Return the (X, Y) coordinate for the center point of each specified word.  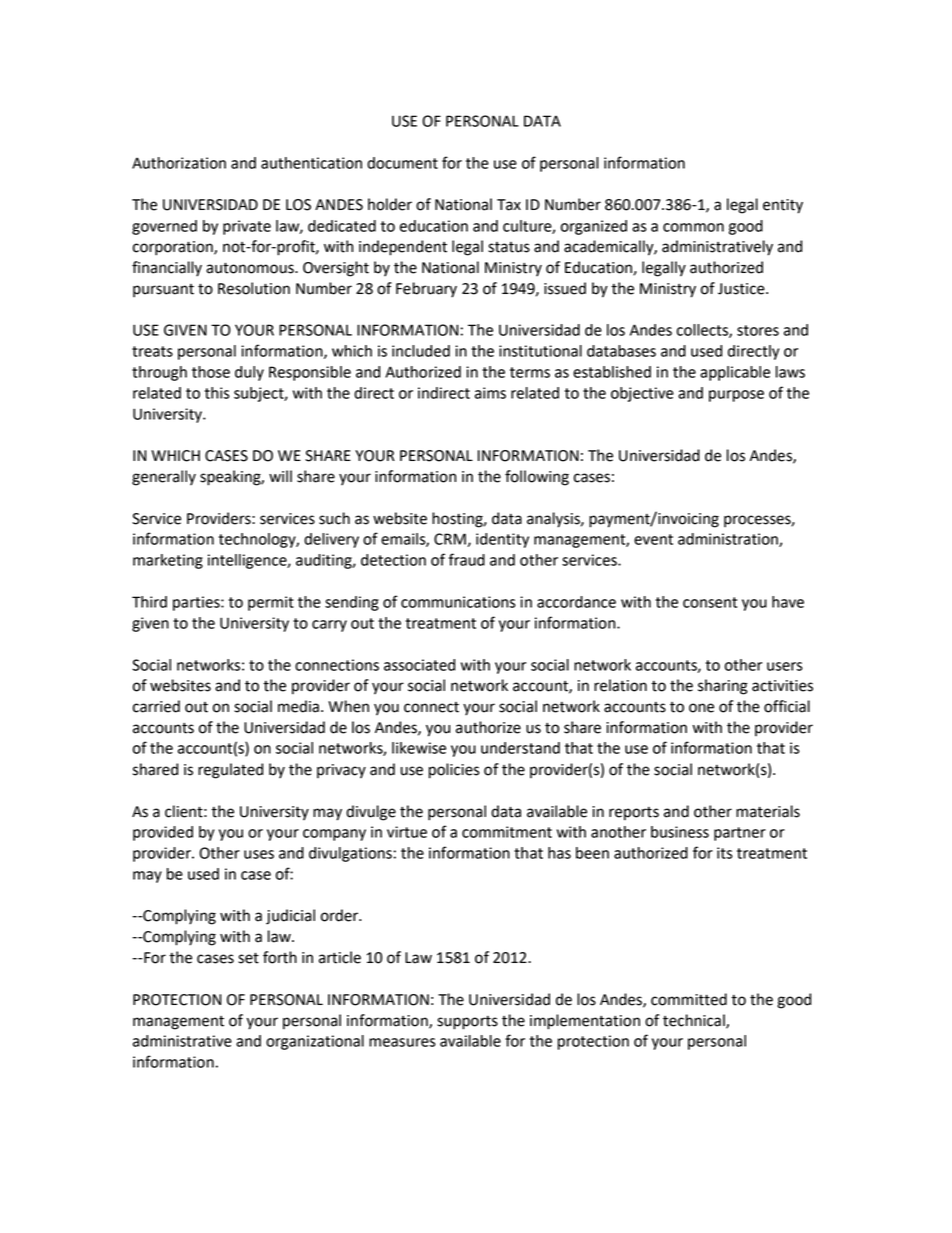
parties (197, 603)
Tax (509, 205)
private (247, 227)
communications (458, 602)
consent (710, 602)
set (248, 958)
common (693, 227)
